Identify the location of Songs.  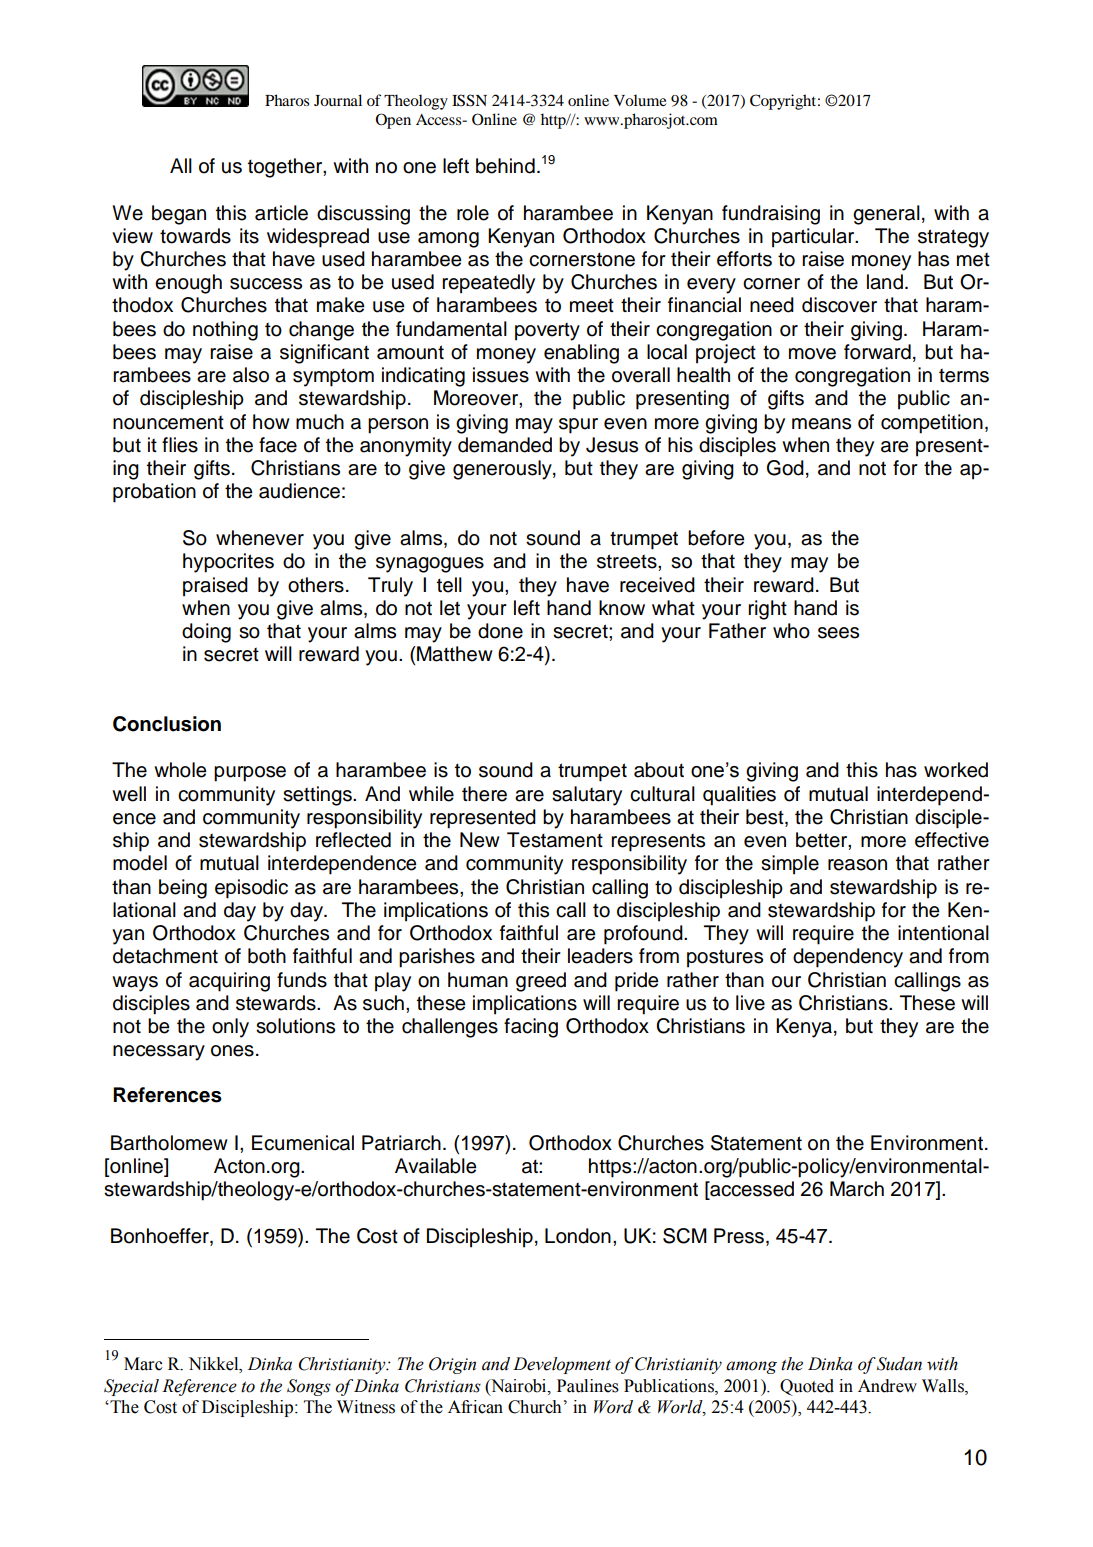
(309, 1387).
